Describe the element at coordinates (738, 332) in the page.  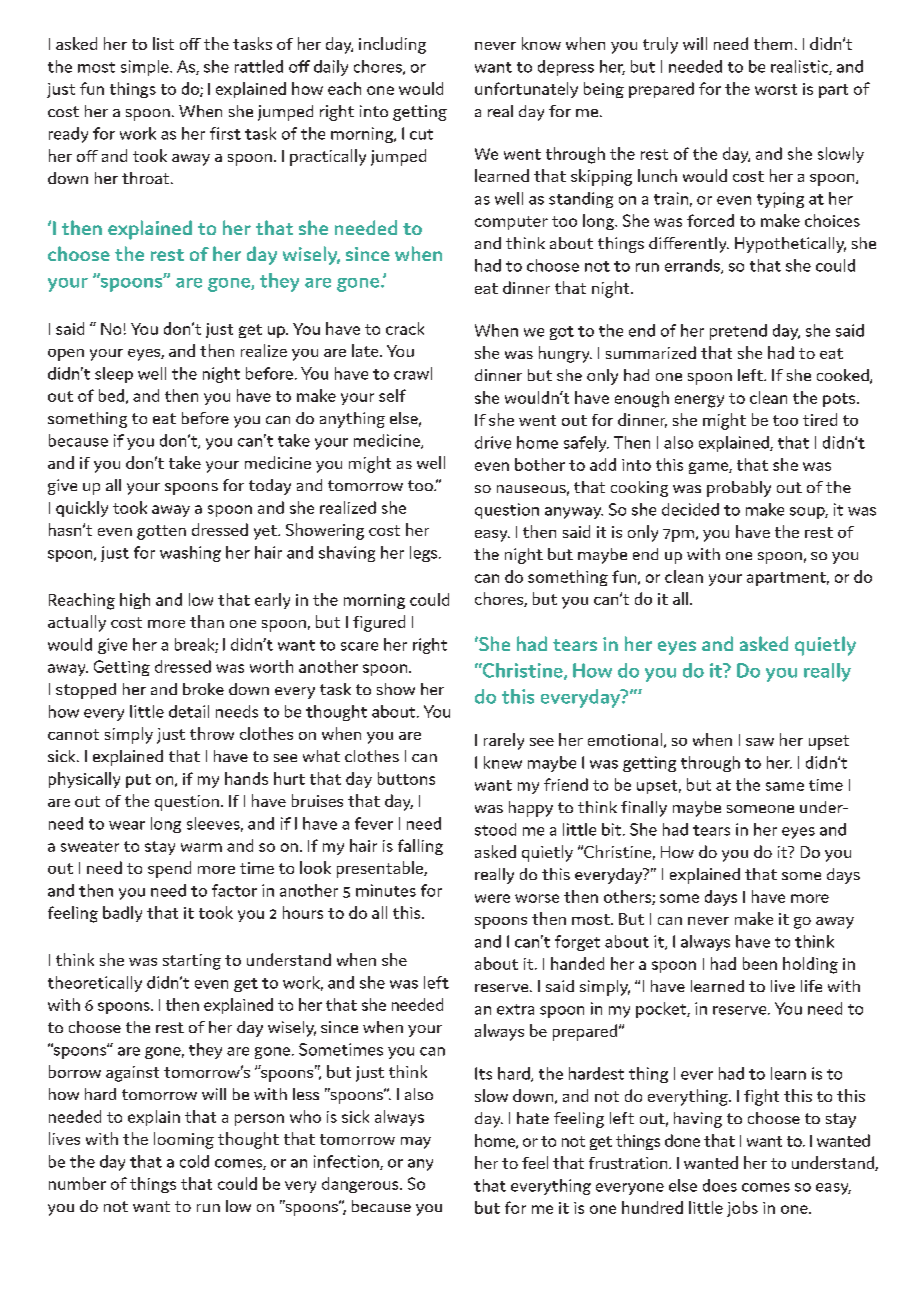
I see `pretend` at that location.
